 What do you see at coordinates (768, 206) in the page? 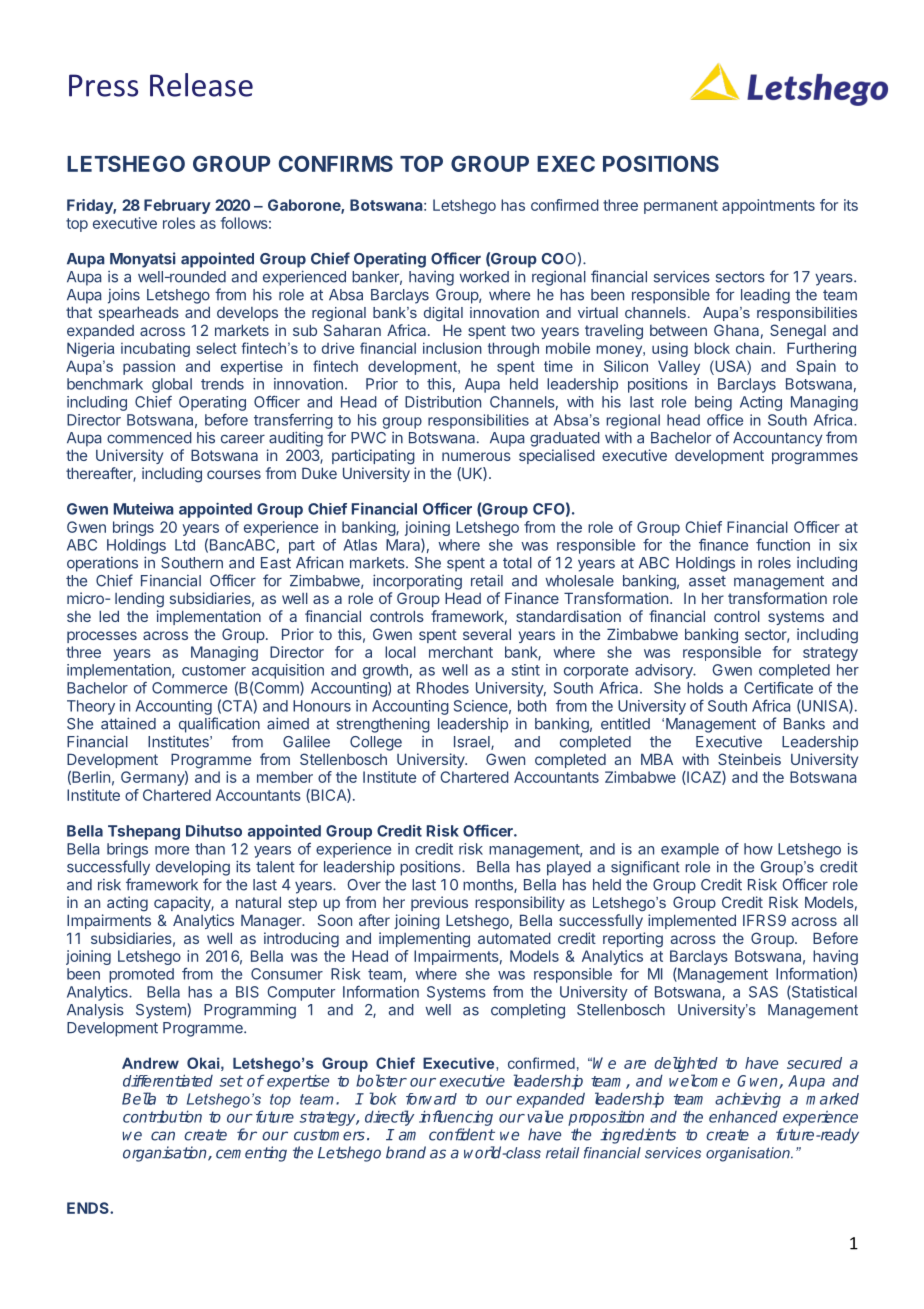
I see `appointments` at bounding box center [768, 206].
